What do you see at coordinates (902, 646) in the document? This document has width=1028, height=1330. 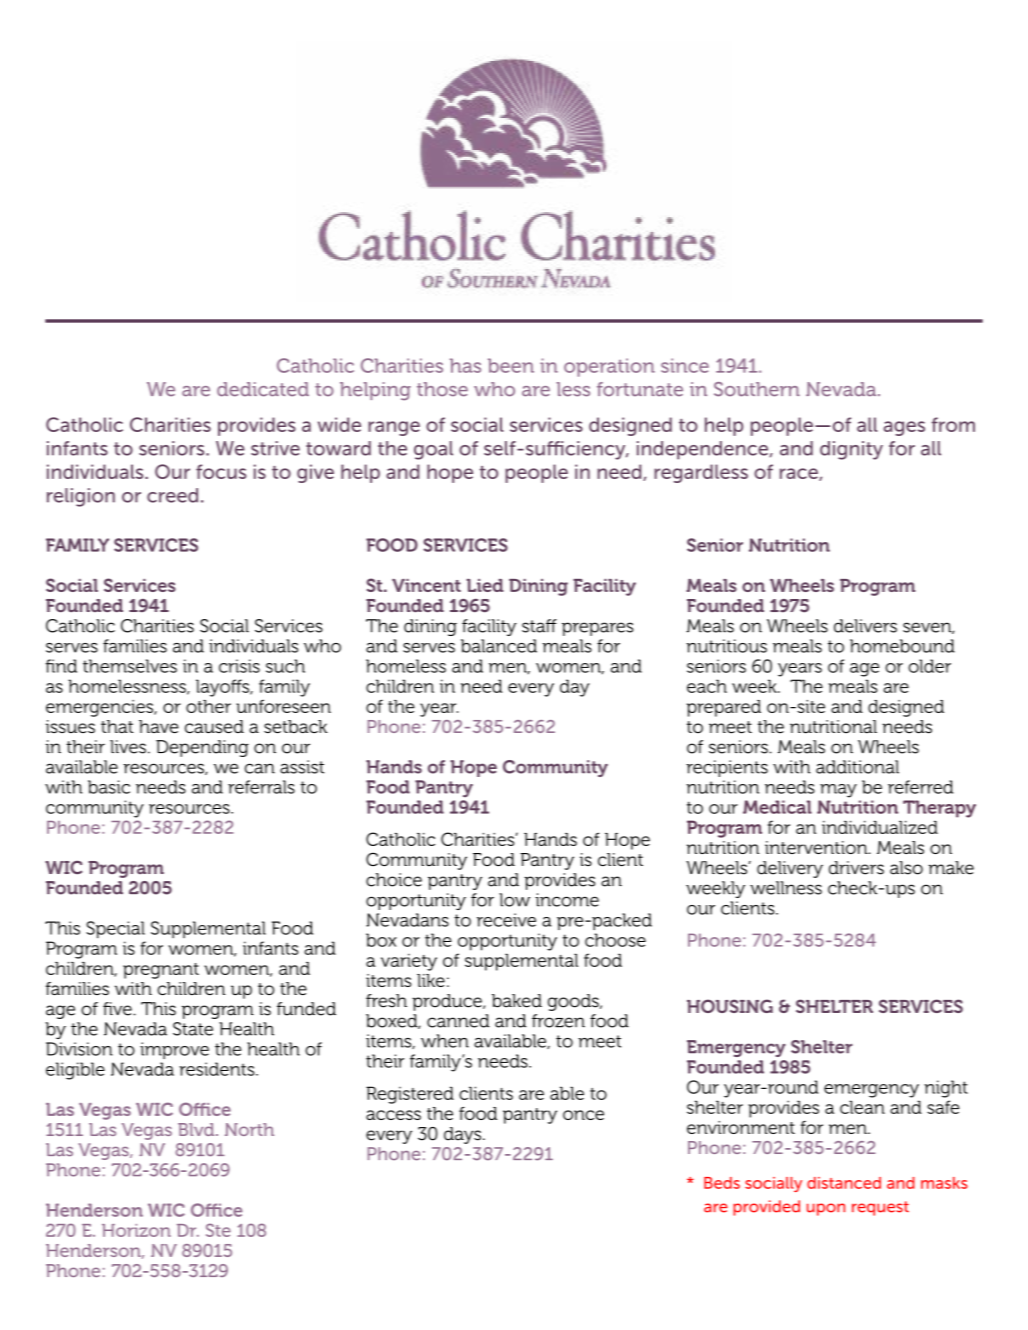 I see `homebound` at bounding box center [902, 646].
